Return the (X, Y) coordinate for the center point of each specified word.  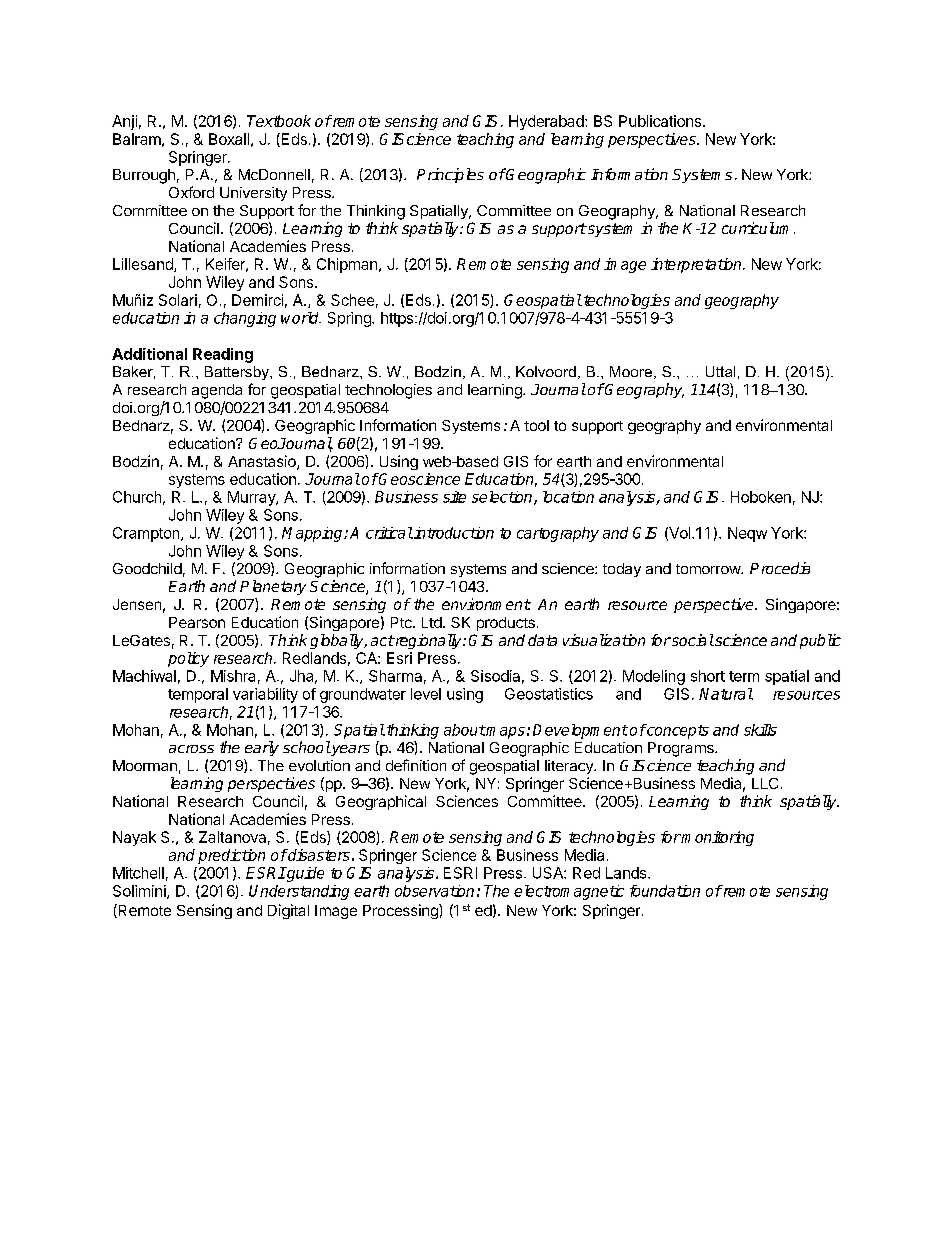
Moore (631, 371)
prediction (231, 856)
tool (536, 425)
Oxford (191, 192)
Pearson (197, 622)
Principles (450, 175)
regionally (428, 641)
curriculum (758, 228)
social (692, 640)
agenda (217, 391)
